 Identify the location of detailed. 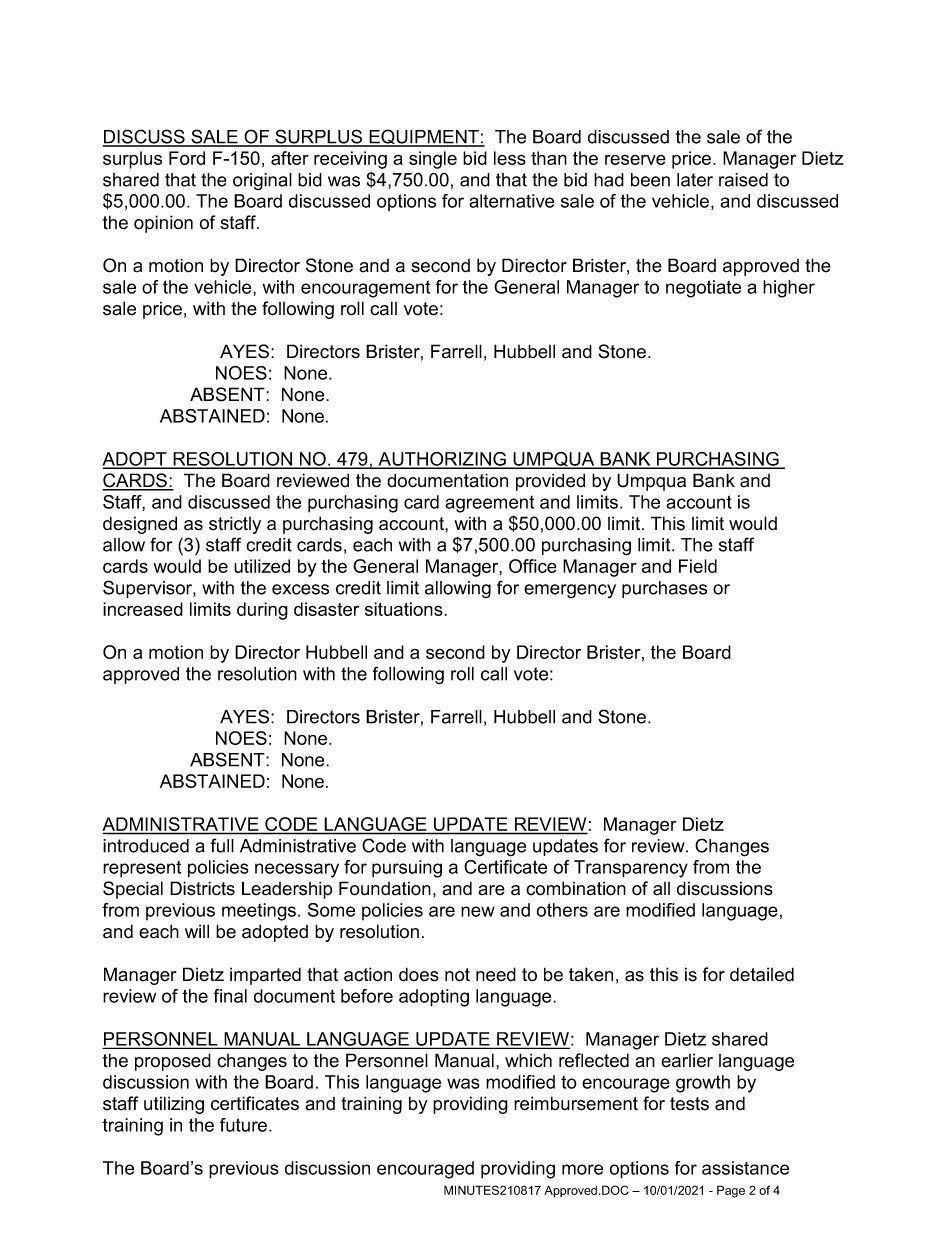
(762, 974).
